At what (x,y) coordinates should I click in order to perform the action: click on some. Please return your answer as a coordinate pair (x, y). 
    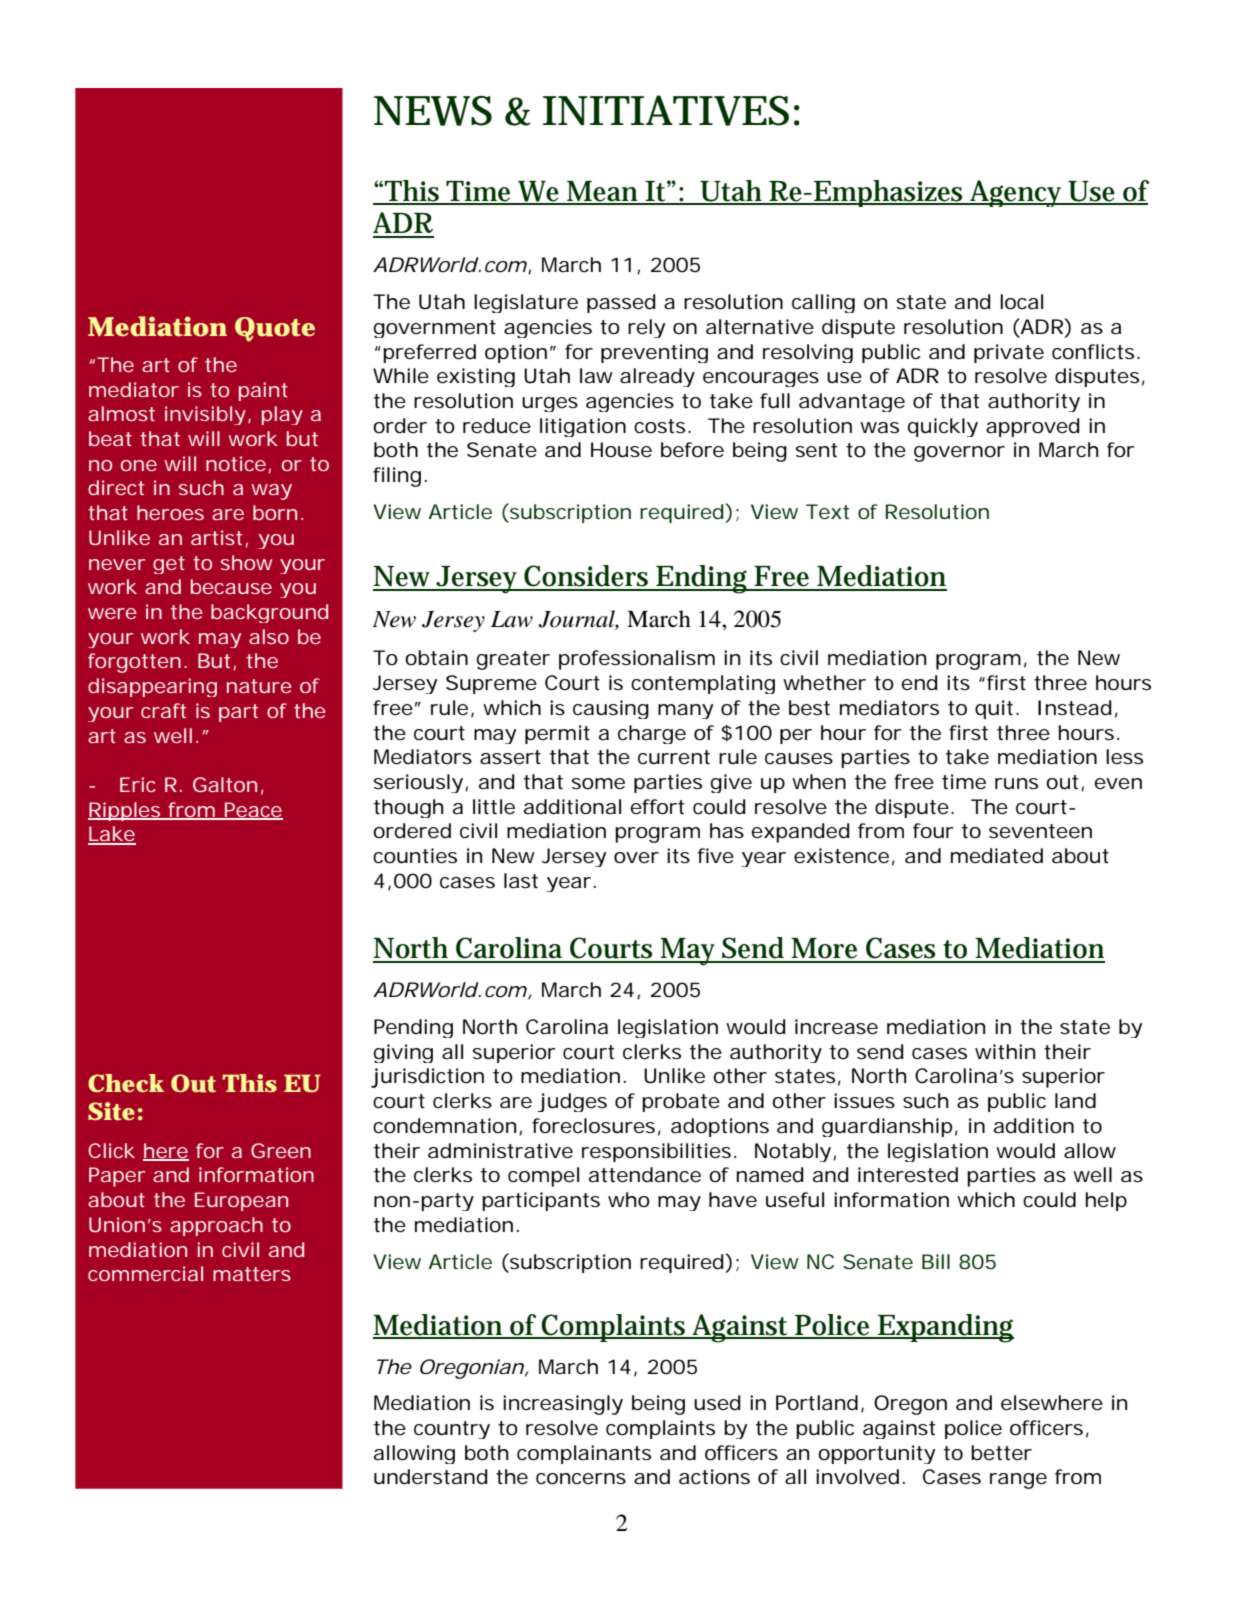
    Looking at the image, I should click on (598, 784).
